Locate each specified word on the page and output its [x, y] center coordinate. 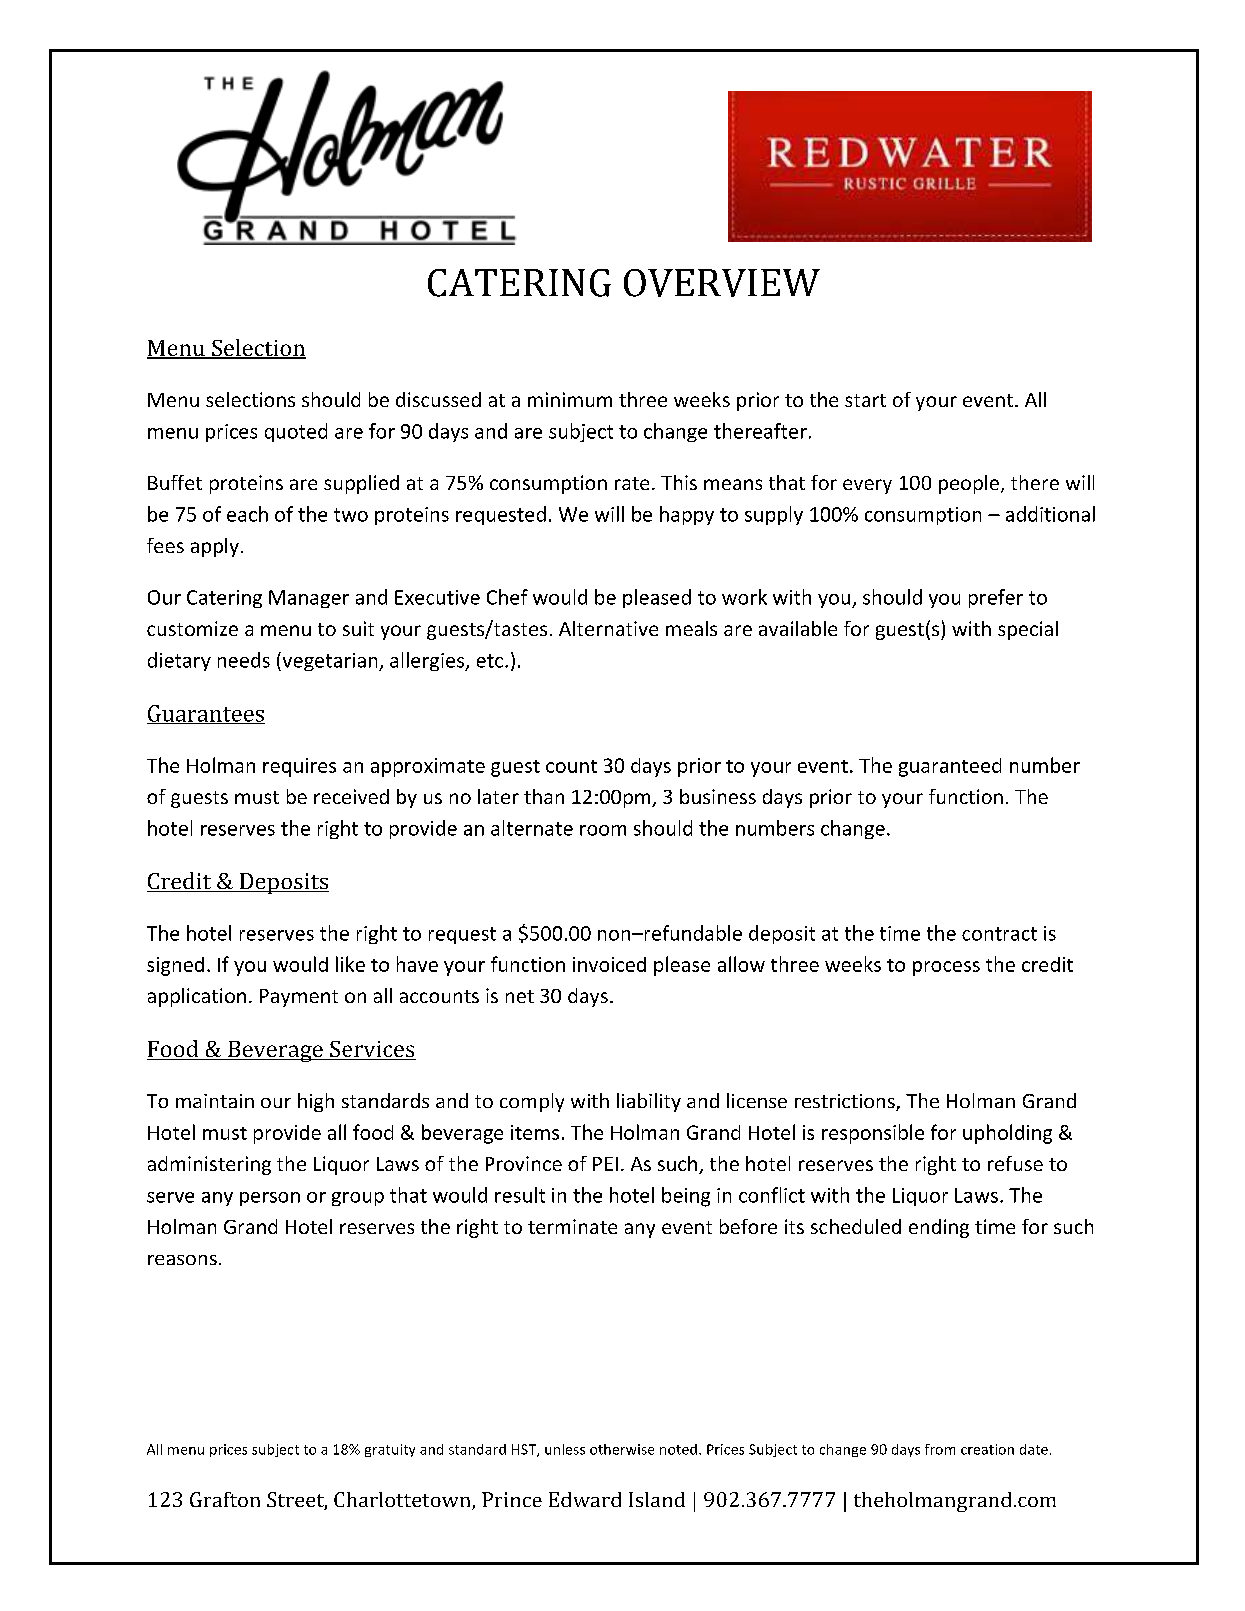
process [946, 968]
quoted [296, 432]
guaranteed [950, 767]
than [544, 796]
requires [299, 767]
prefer [996, 598]
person [270, 1199]
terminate [572, 1226]
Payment [299, 998]
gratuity [390, 1450]
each [247, 514]
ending [939, 1228]
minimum [570, 399]
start [865, 400]
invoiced [609, 964]
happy [687, 515]
